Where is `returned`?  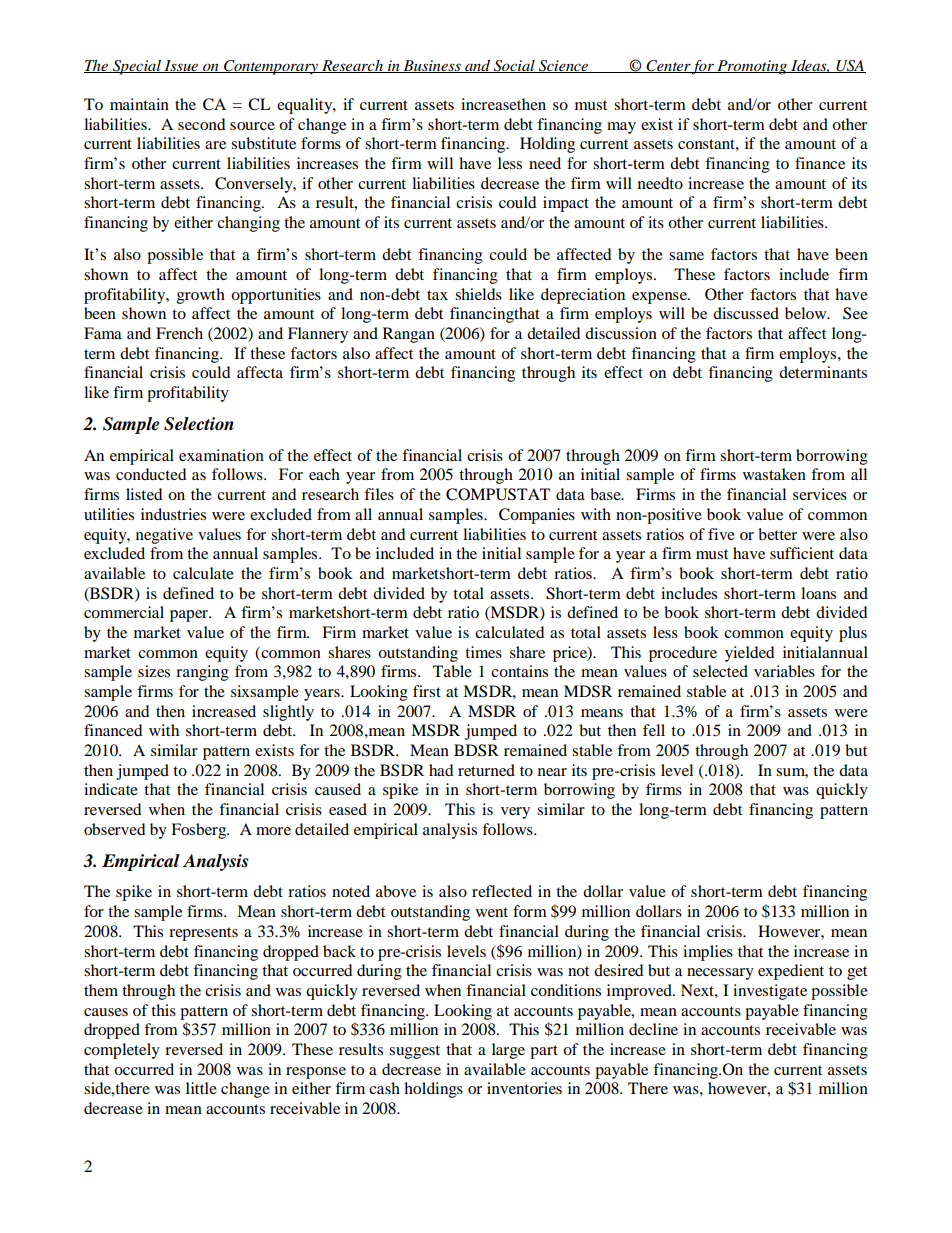 returned is located at coordinates (486, 770).
